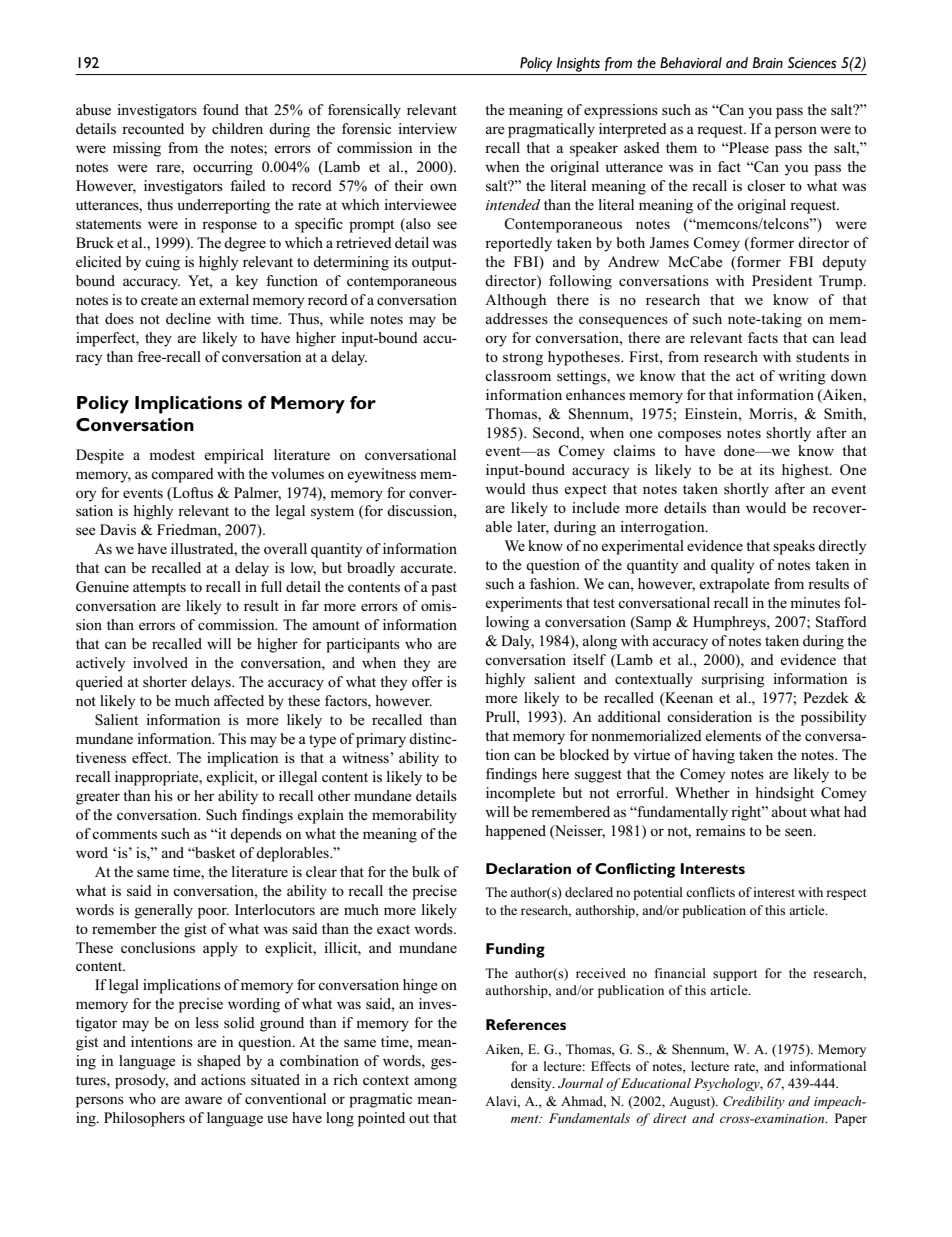 The height and width of the screenshot is (1237, 952). Describe the element at coordinates (256, 835) in the screenshot. I see `depends` at that location.
